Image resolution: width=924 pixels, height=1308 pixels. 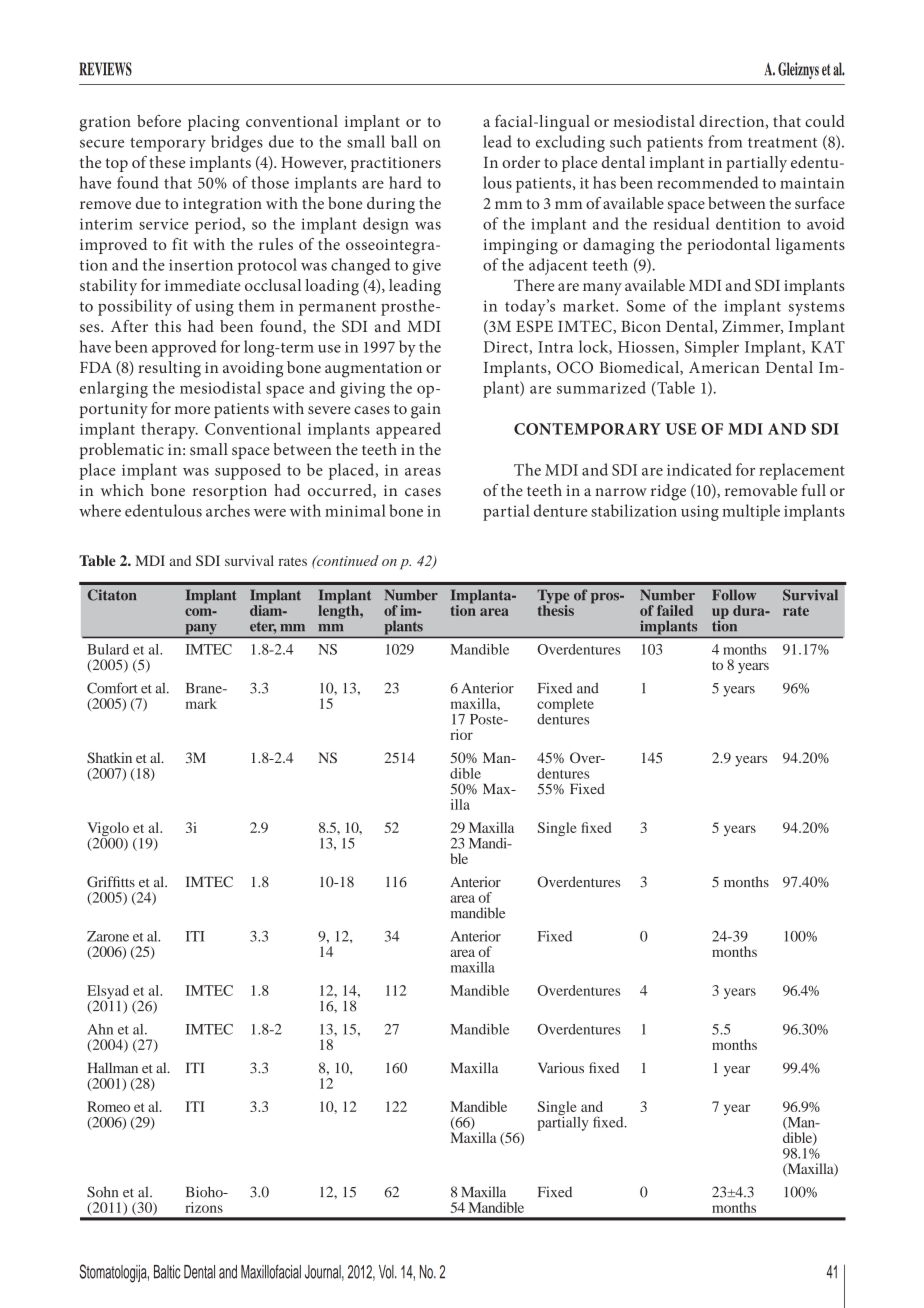 What do you see at coordinates (675, 610) in the document?
I see `failed` at bounding box center [675, 610].
